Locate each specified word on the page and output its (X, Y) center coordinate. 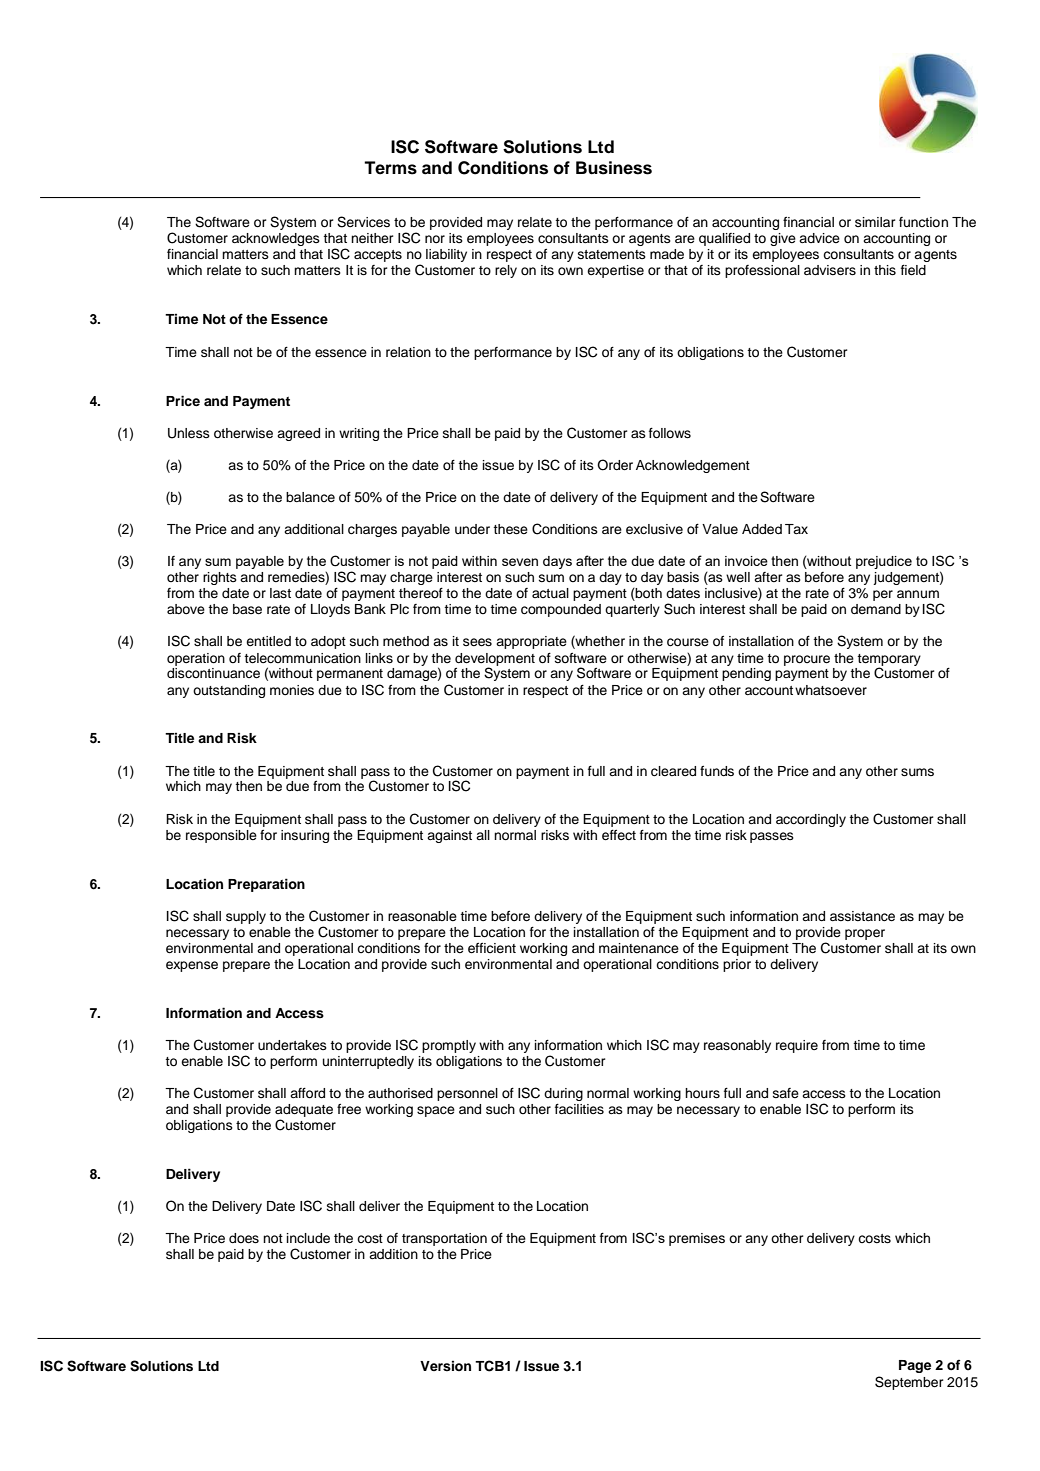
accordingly (811, 820)
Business (614, 168)
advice (819, 238)
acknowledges (276, 239)
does (244, 1238)
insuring (305, 836)
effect (619, 835)
